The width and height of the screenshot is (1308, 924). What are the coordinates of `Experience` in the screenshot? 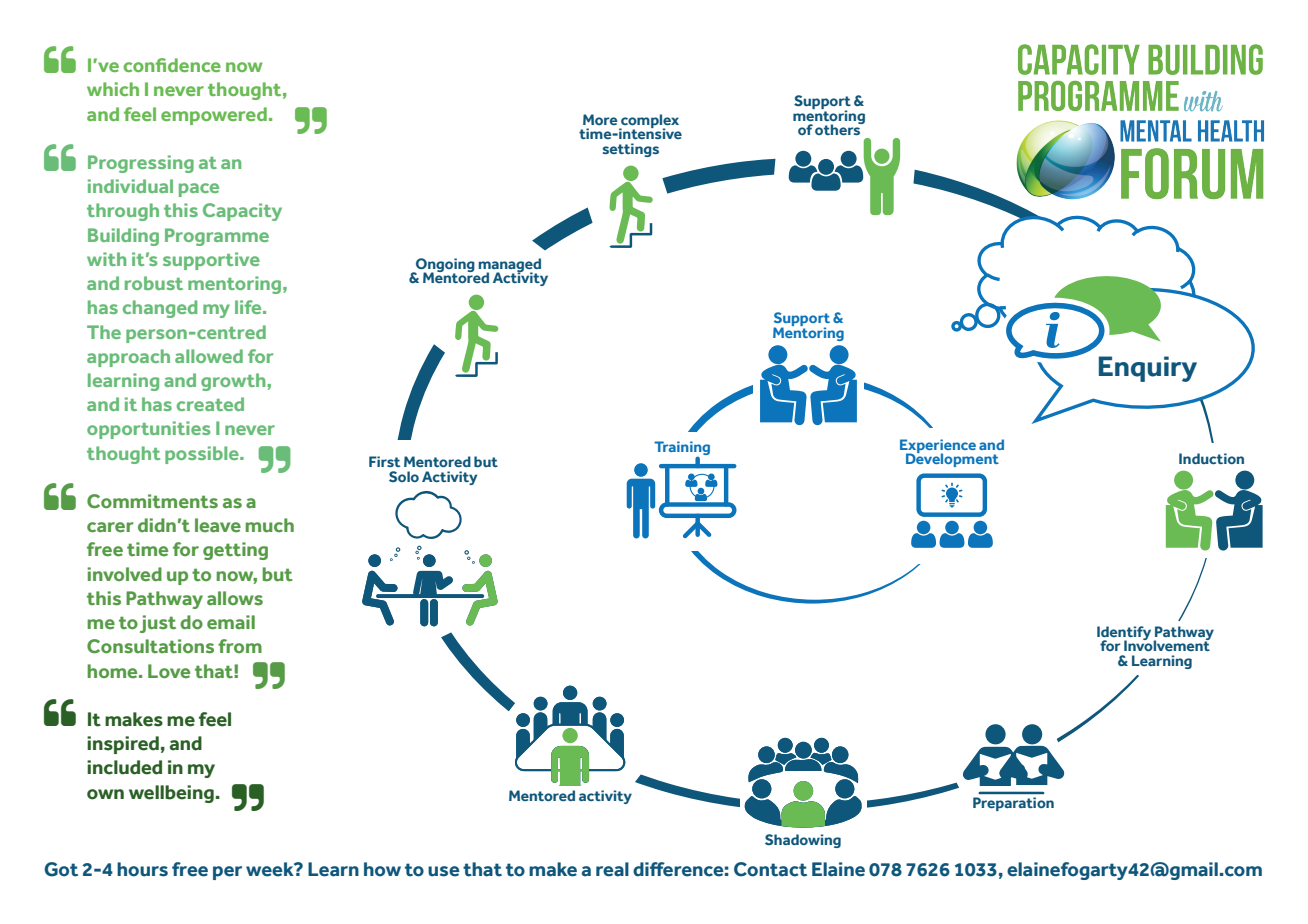 It's located at (938, 447).
